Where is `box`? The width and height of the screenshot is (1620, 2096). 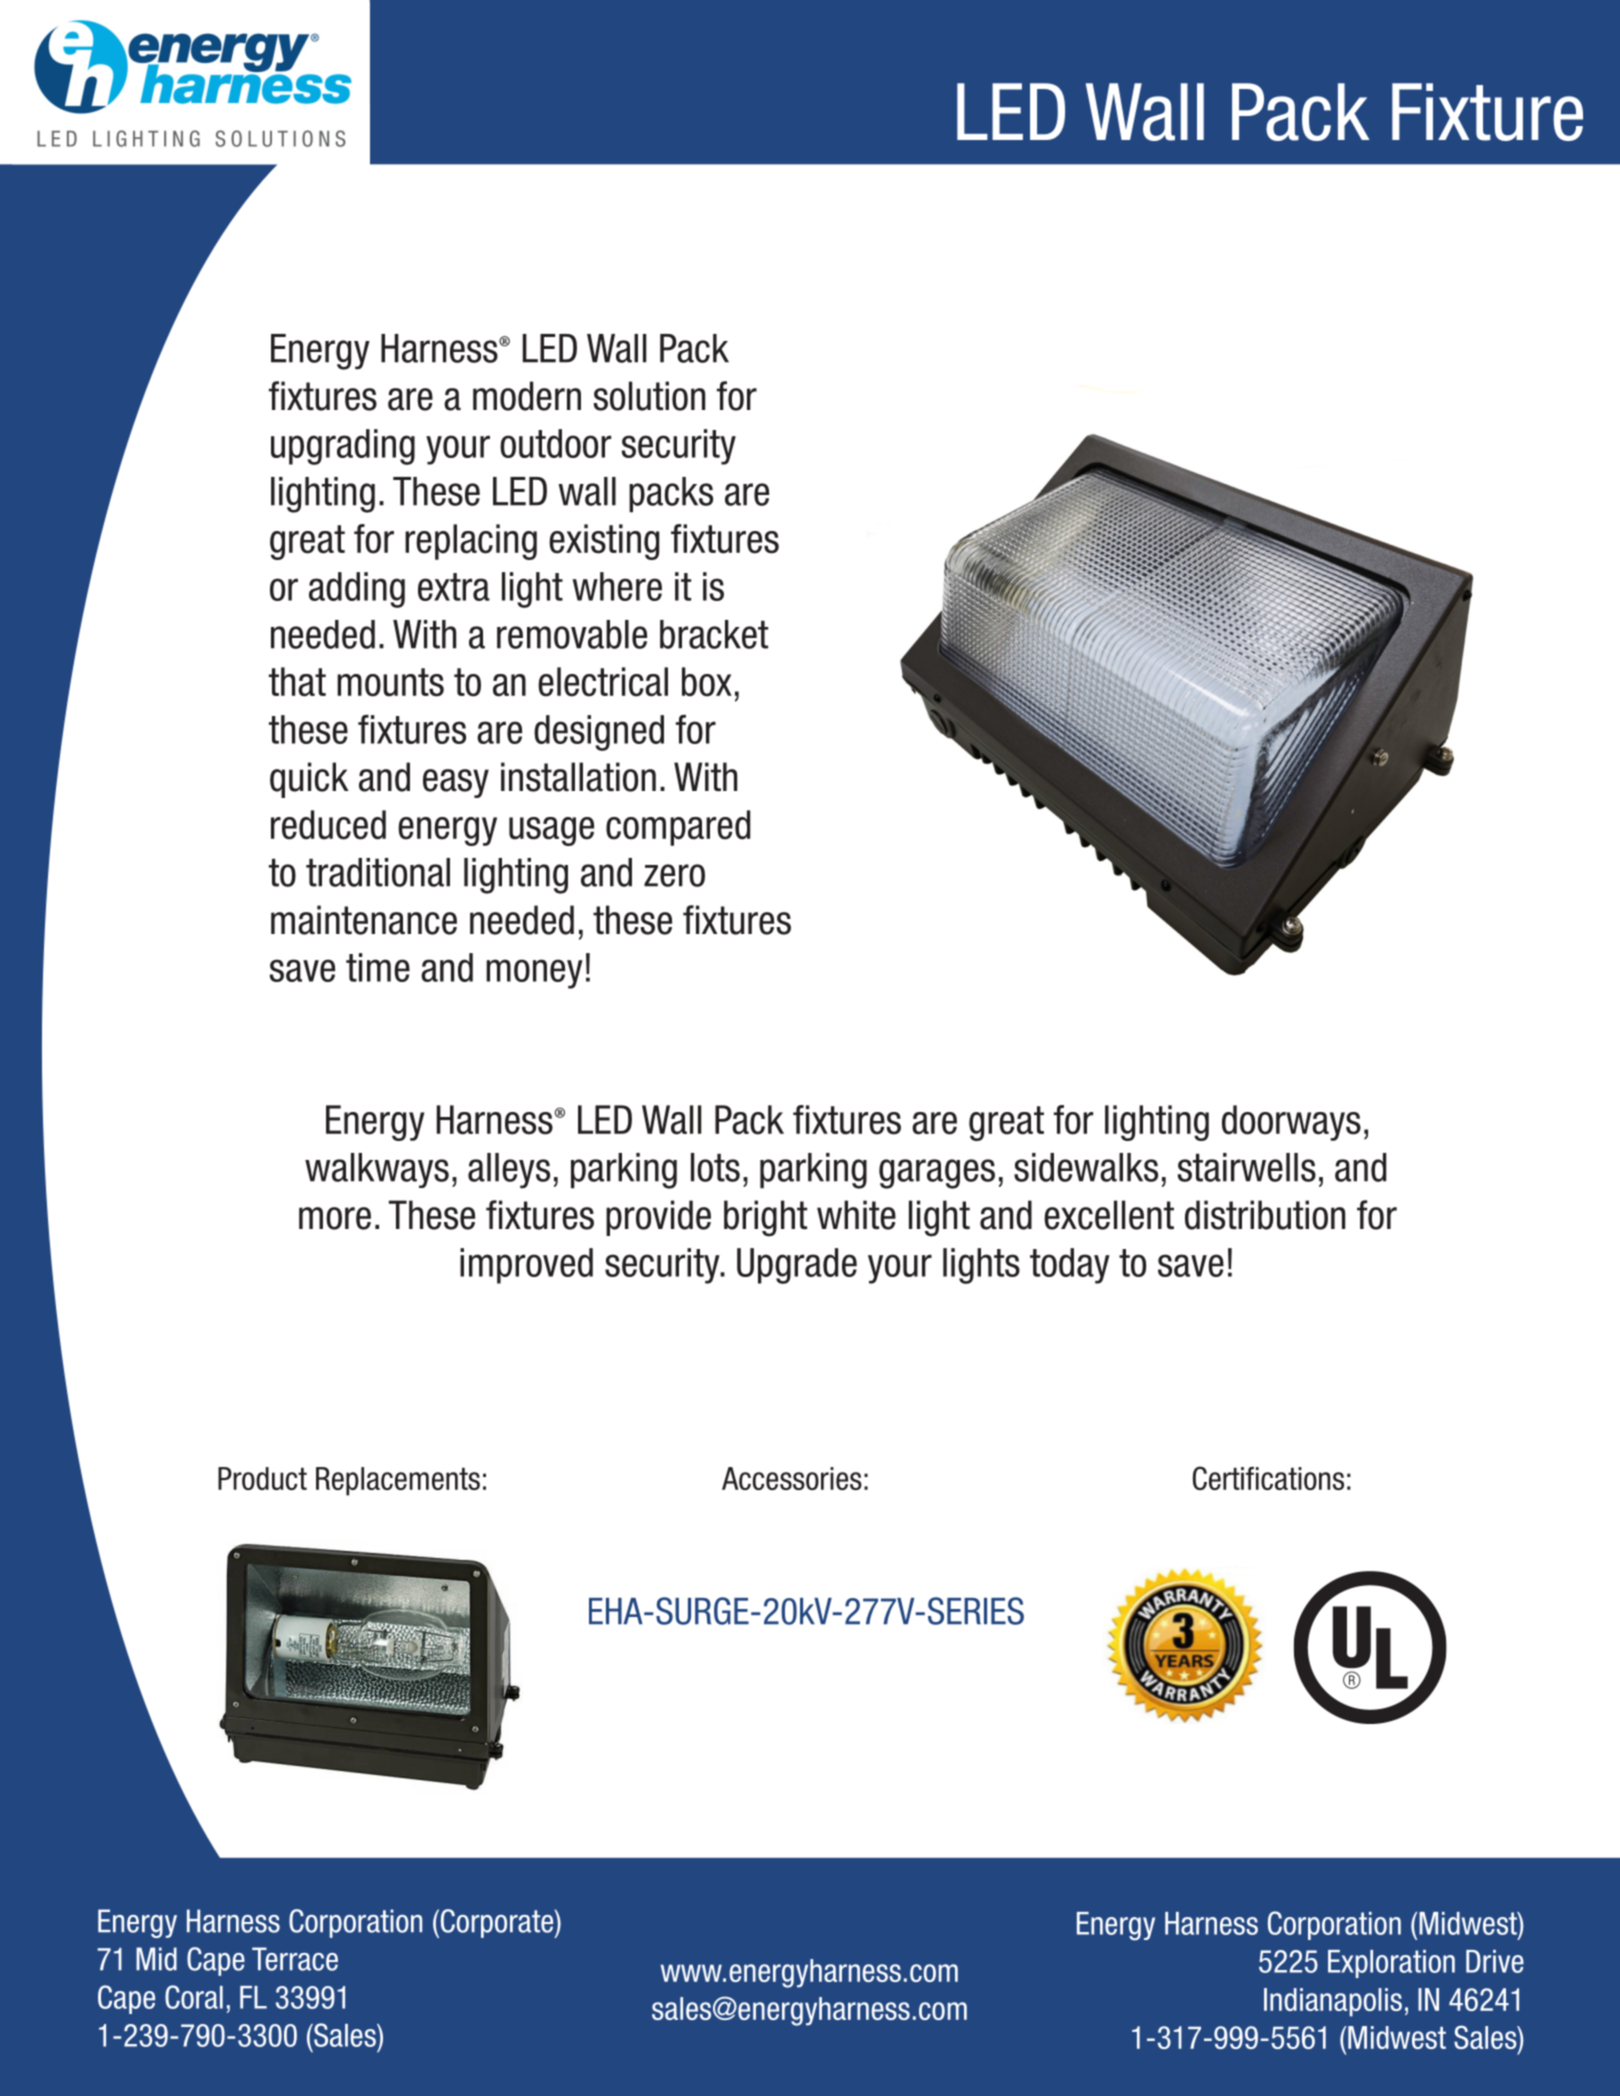 box is located at coordinates (707, 682).
